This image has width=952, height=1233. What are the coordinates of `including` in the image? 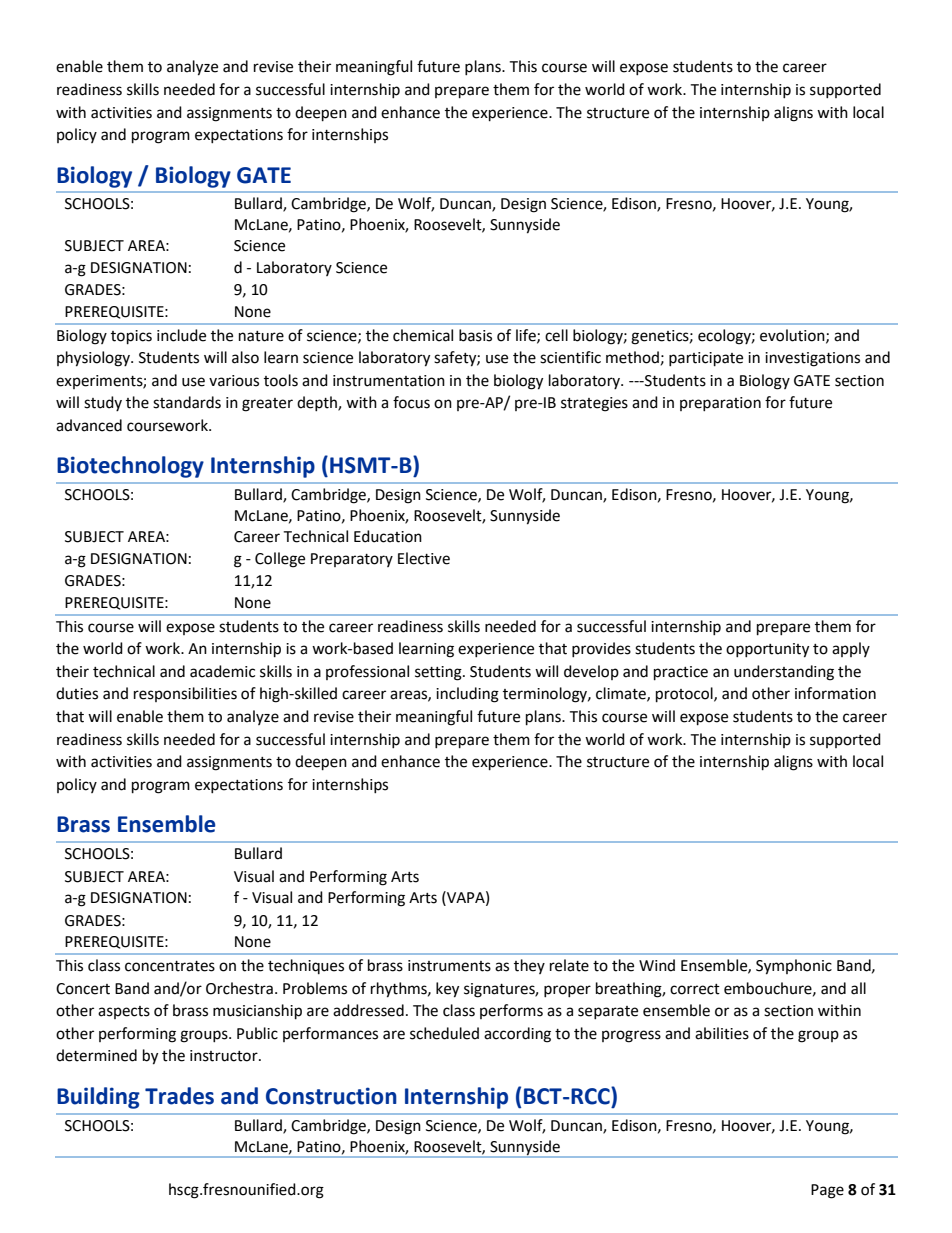 It's located at (467, 695).
